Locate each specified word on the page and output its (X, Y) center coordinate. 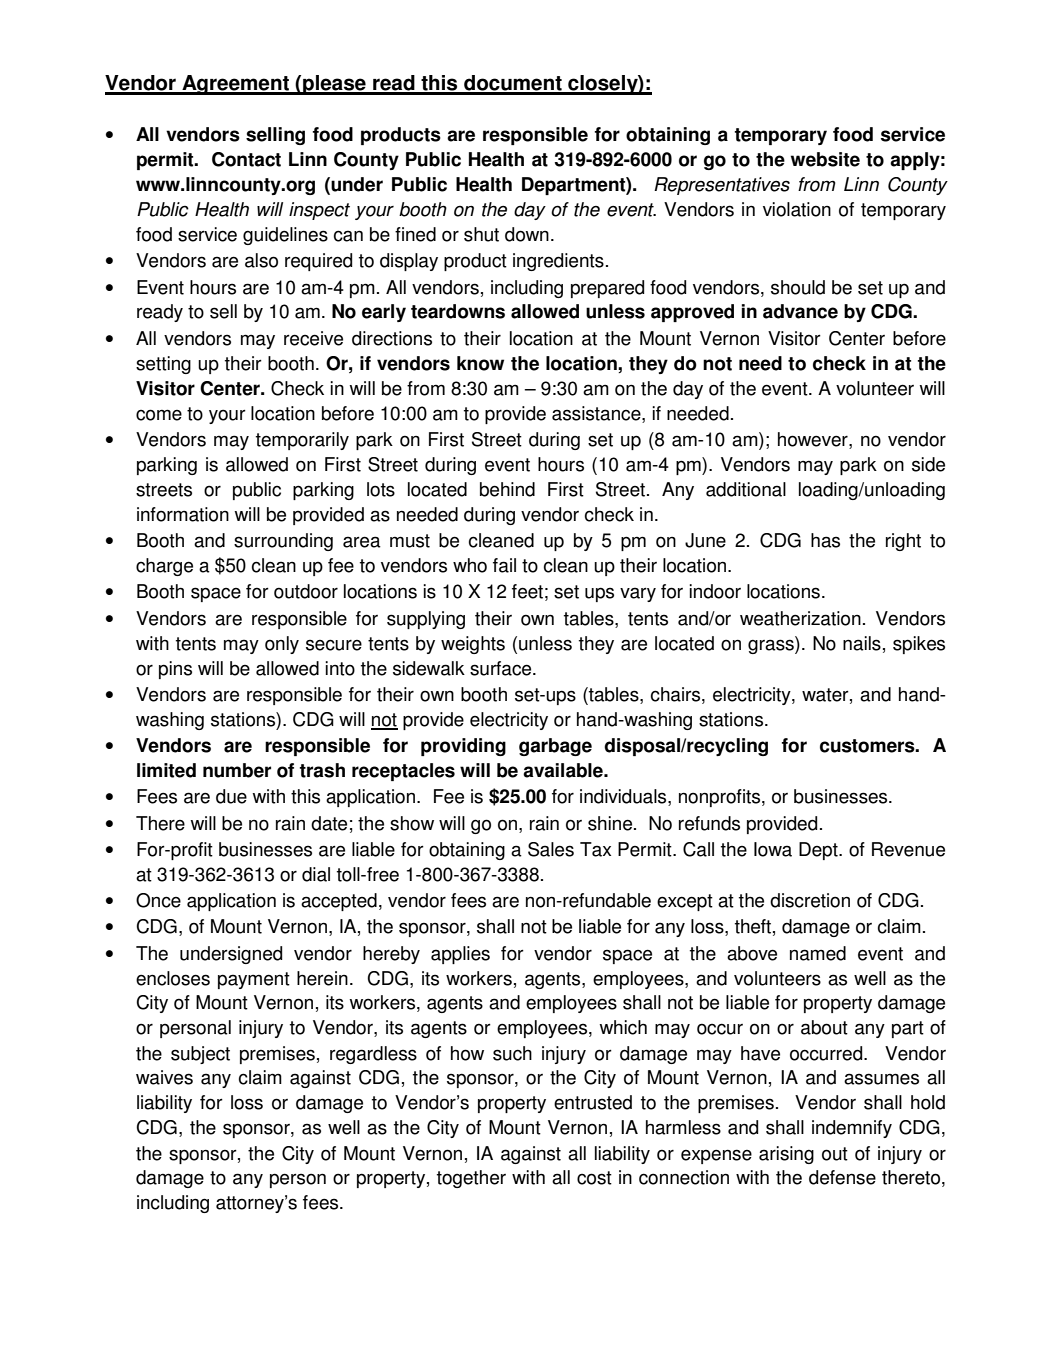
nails (862, 643)
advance (800, 311)
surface (502, 668)
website (825, 159)
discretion (810, 900)
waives (164, 1077)
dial (316, 874)
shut (481, 234)
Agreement (235, 85)
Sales (551, 849)
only (282, 645)
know (480, 363)
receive (313, 338)
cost (594, 1178)
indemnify (852, 1129)
